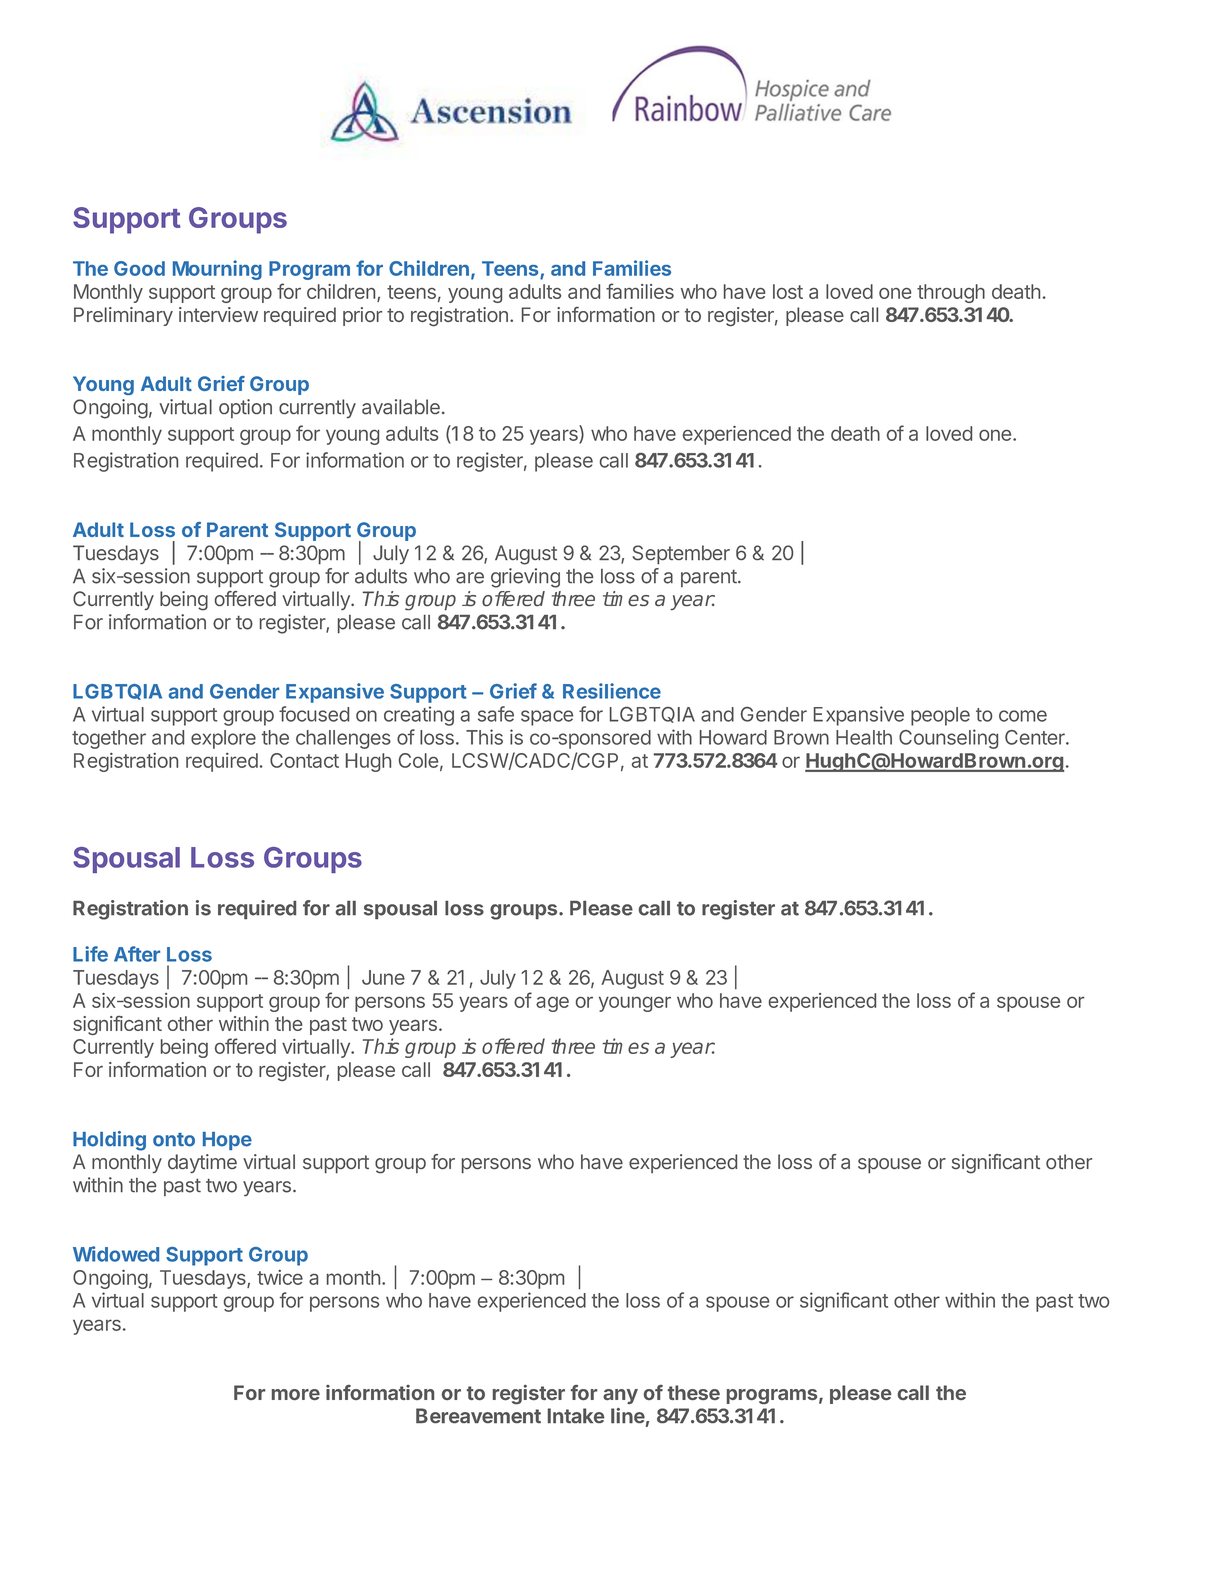  I want to click on interview, so click(218, 314).
